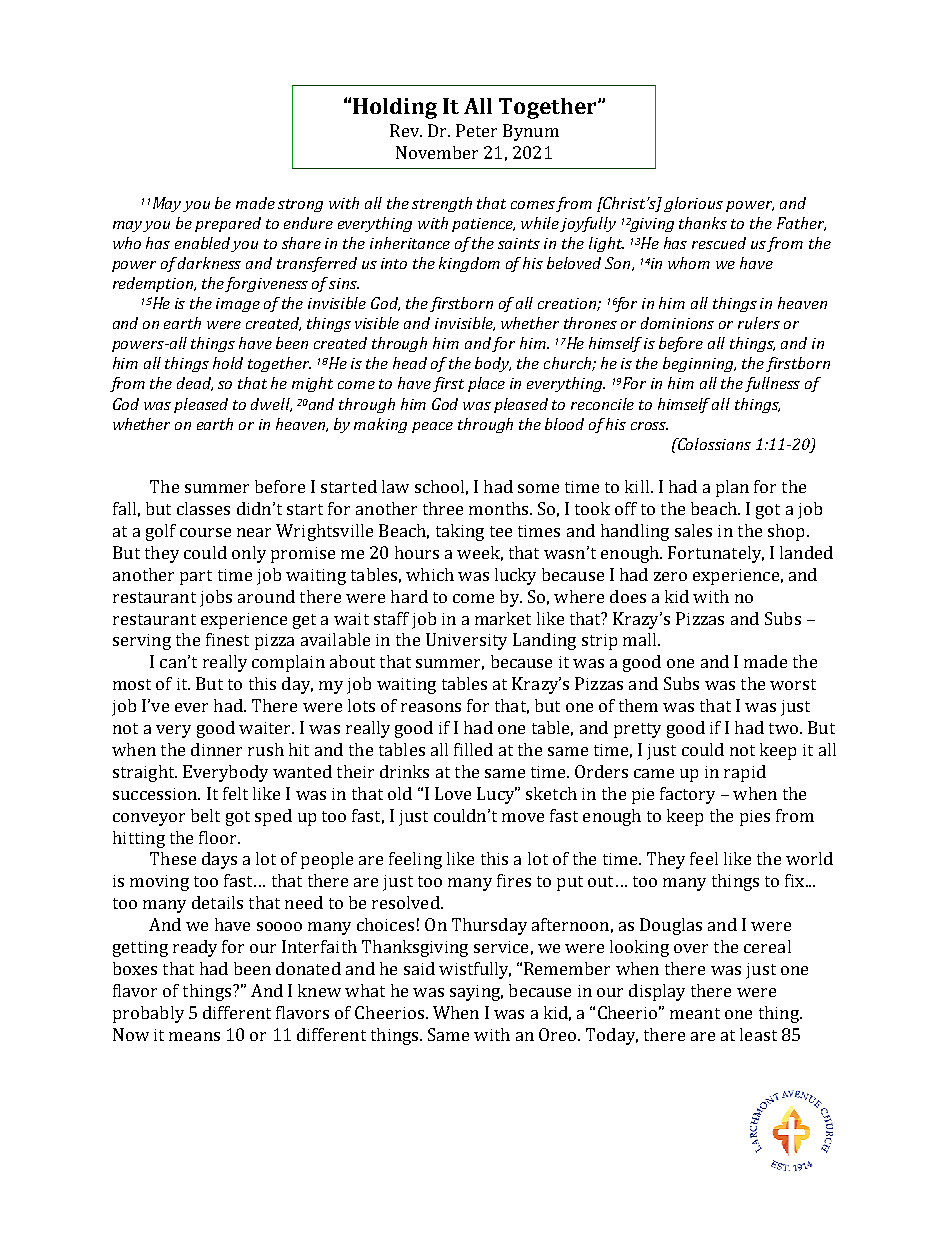 The image size is (952, 1233). What do you see at coordinates (695, 1013) in the image?
I see `meant` at bounding box center [695, 1013].
